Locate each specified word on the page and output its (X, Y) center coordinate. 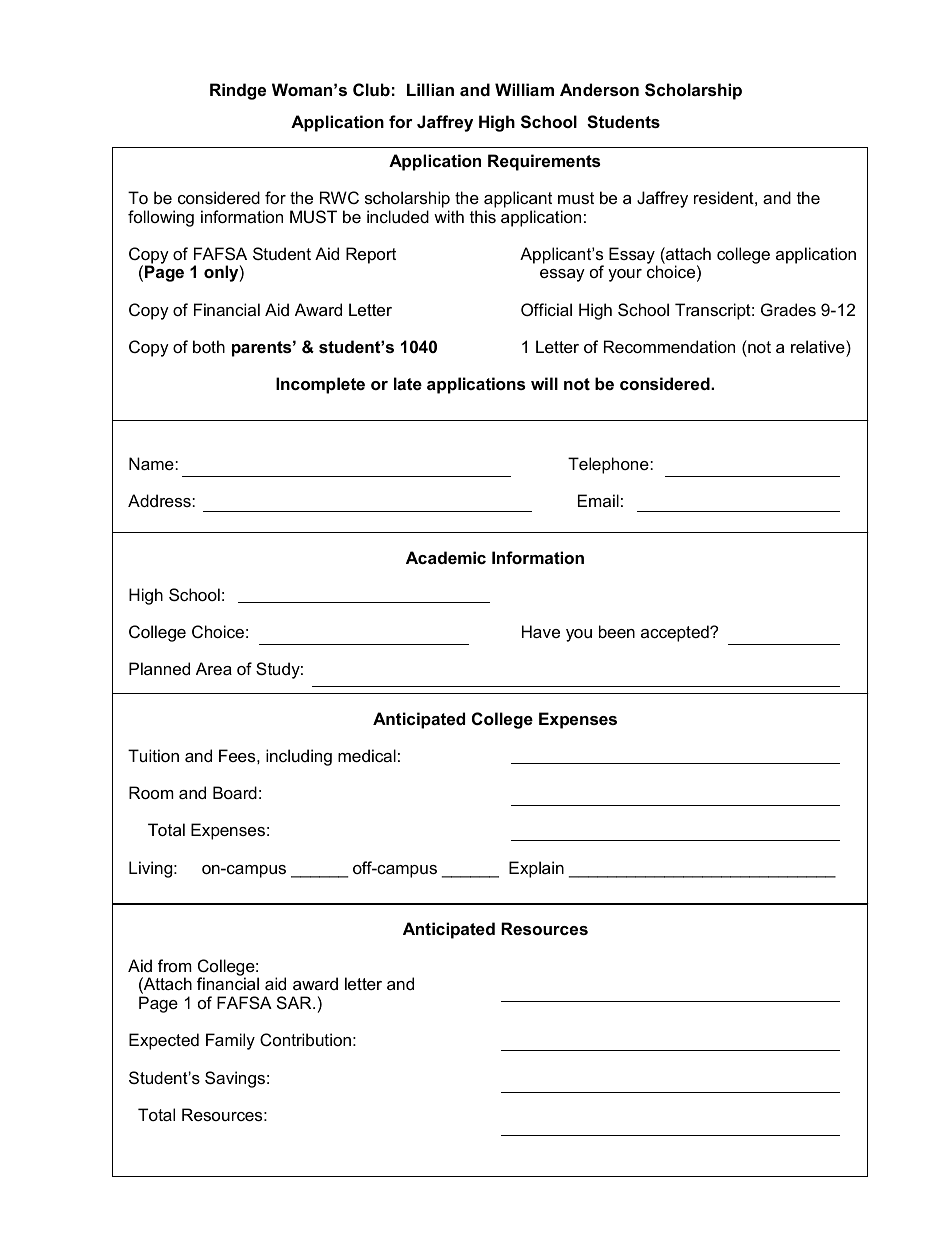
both (209, 346)
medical (367, 755)
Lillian (430, 89)
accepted (676, 633)
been (617, 631)
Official (546, 309)
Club (371, 89)
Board (235, 792)
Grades (788, 309)
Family (230, 1041)
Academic (446, 557)
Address (160, 500)
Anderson (599, 89)
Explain (536, 869)
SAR (295, 1002)
